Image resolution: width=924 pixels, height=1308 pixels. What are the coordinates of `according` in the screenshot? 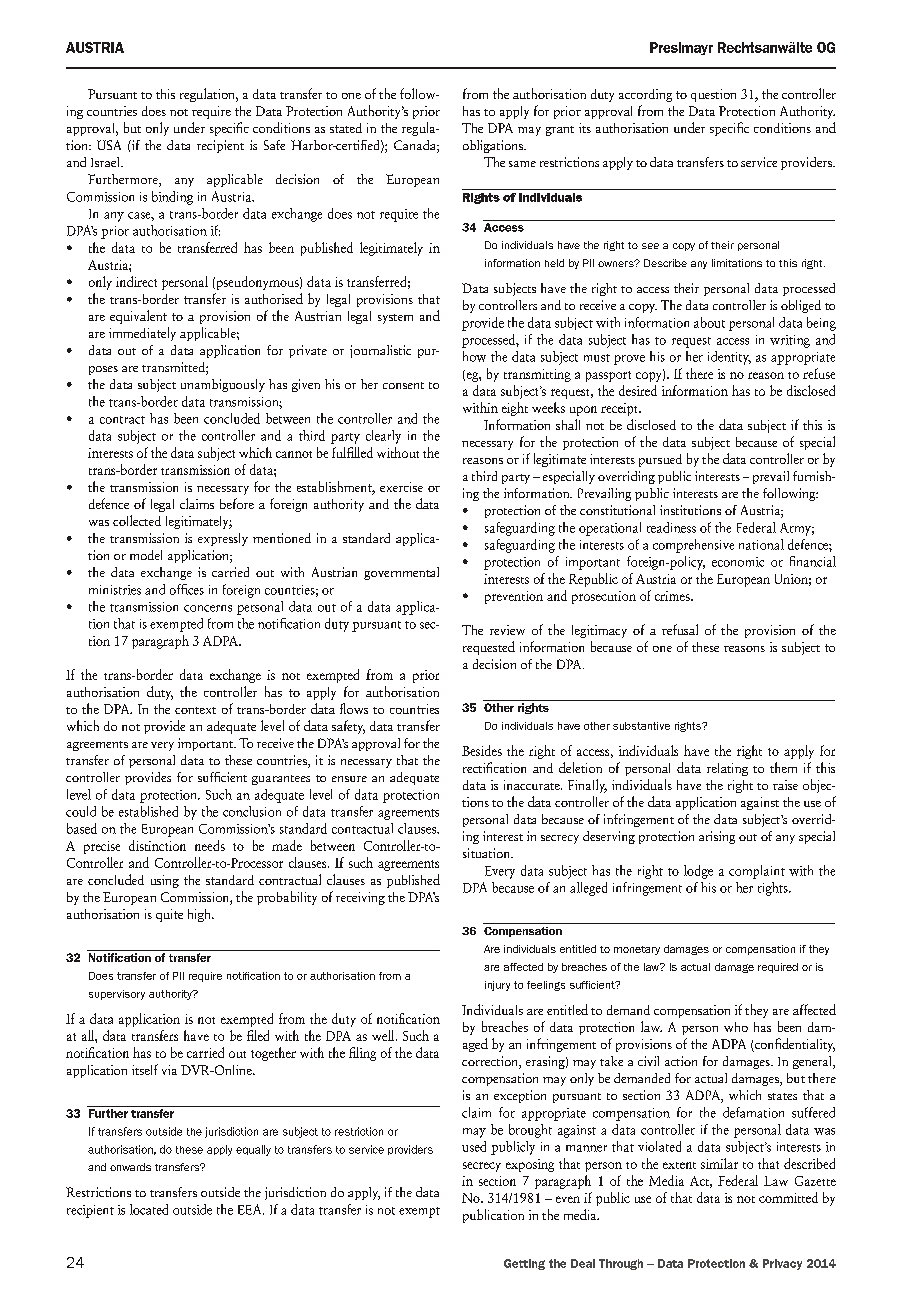 It's located at (645, 95).
